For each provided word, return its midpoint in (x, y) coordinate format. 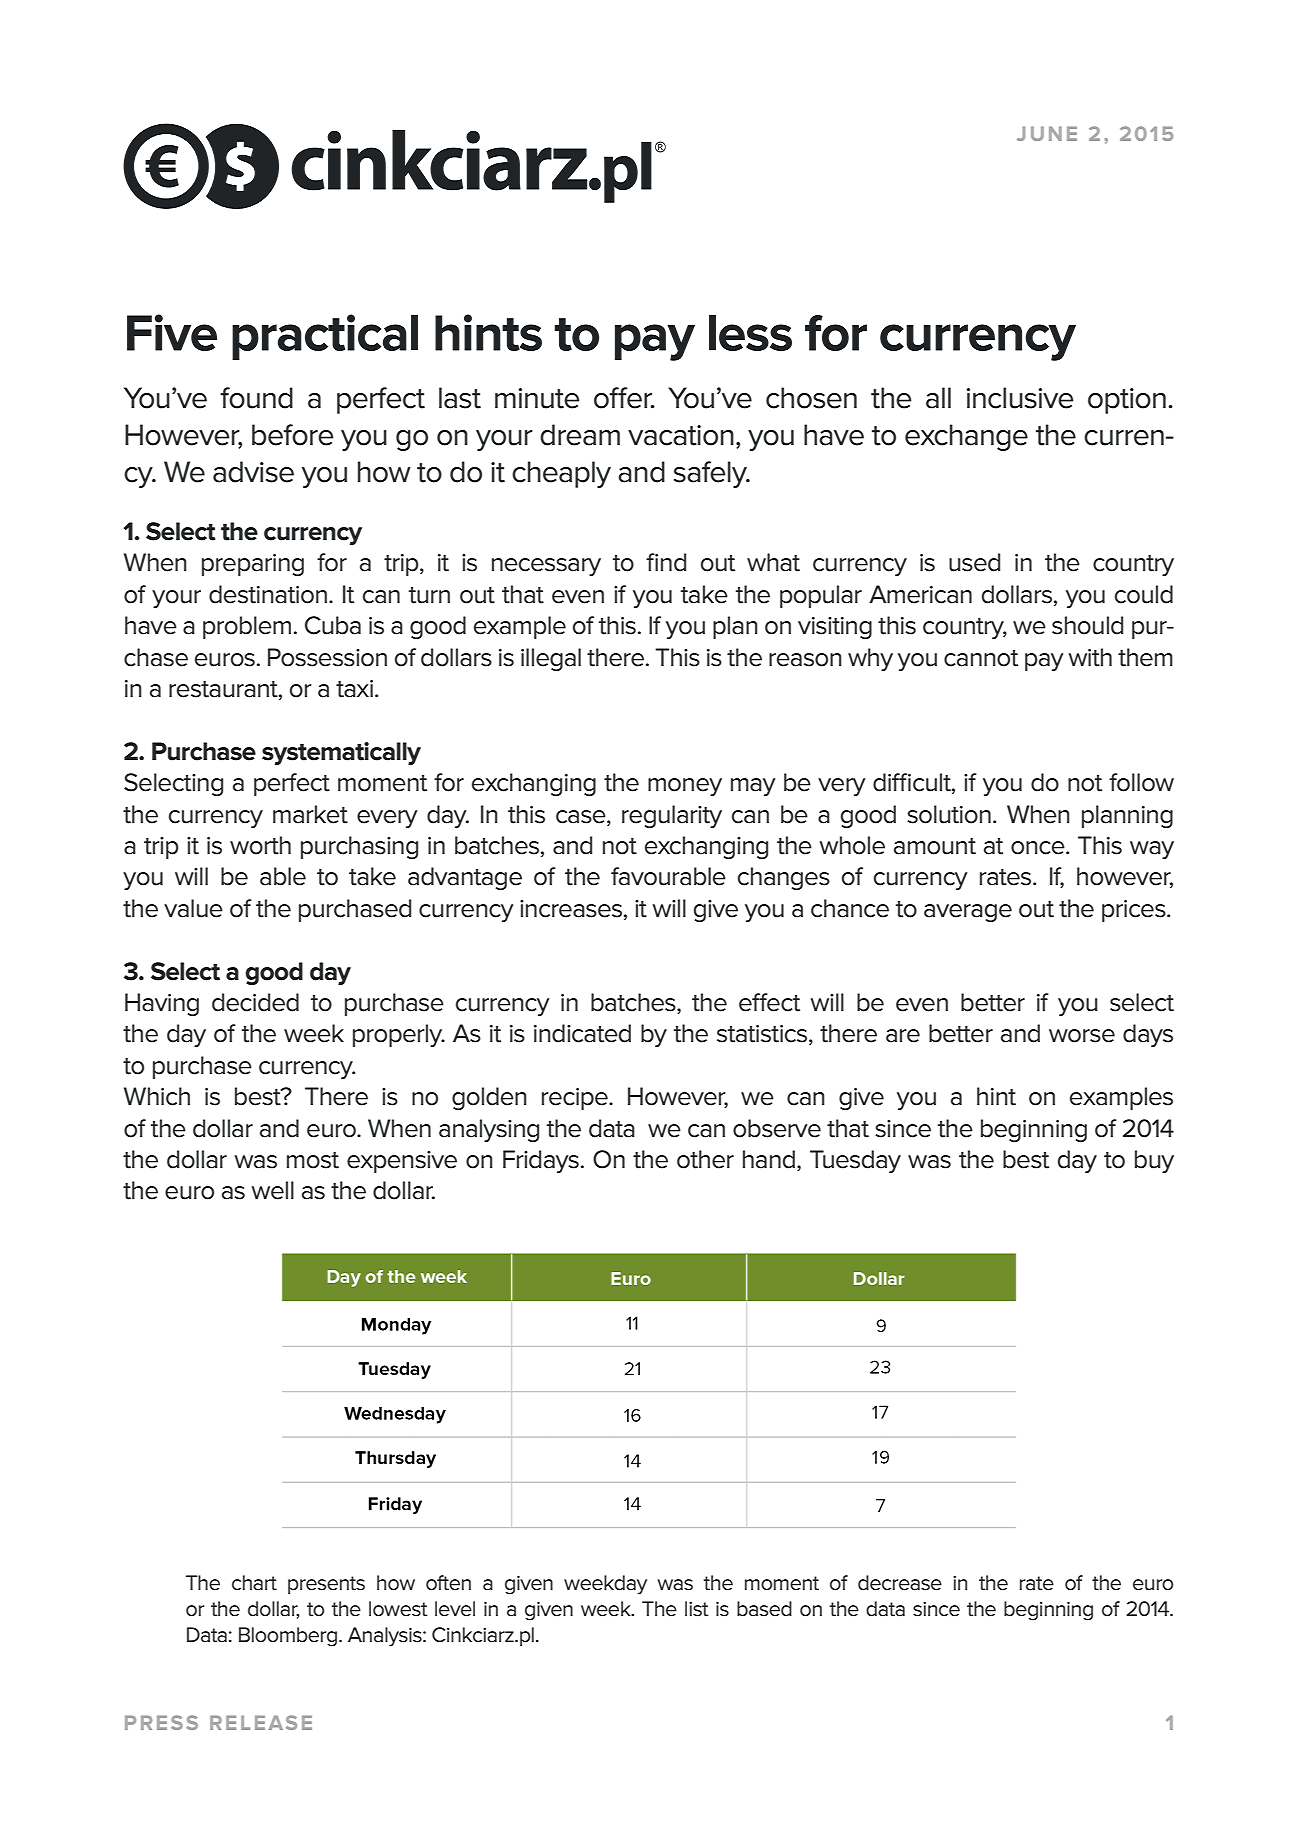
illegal (551, 659)
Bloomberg (289, 1637)
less (750, 333)
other (705, 1159)
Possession (327, 657)
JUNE (1047, 133)
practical (325, 337)
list (696, 1609)
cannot (981, 658)
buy (1154, 1161)
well (273, 1190)
